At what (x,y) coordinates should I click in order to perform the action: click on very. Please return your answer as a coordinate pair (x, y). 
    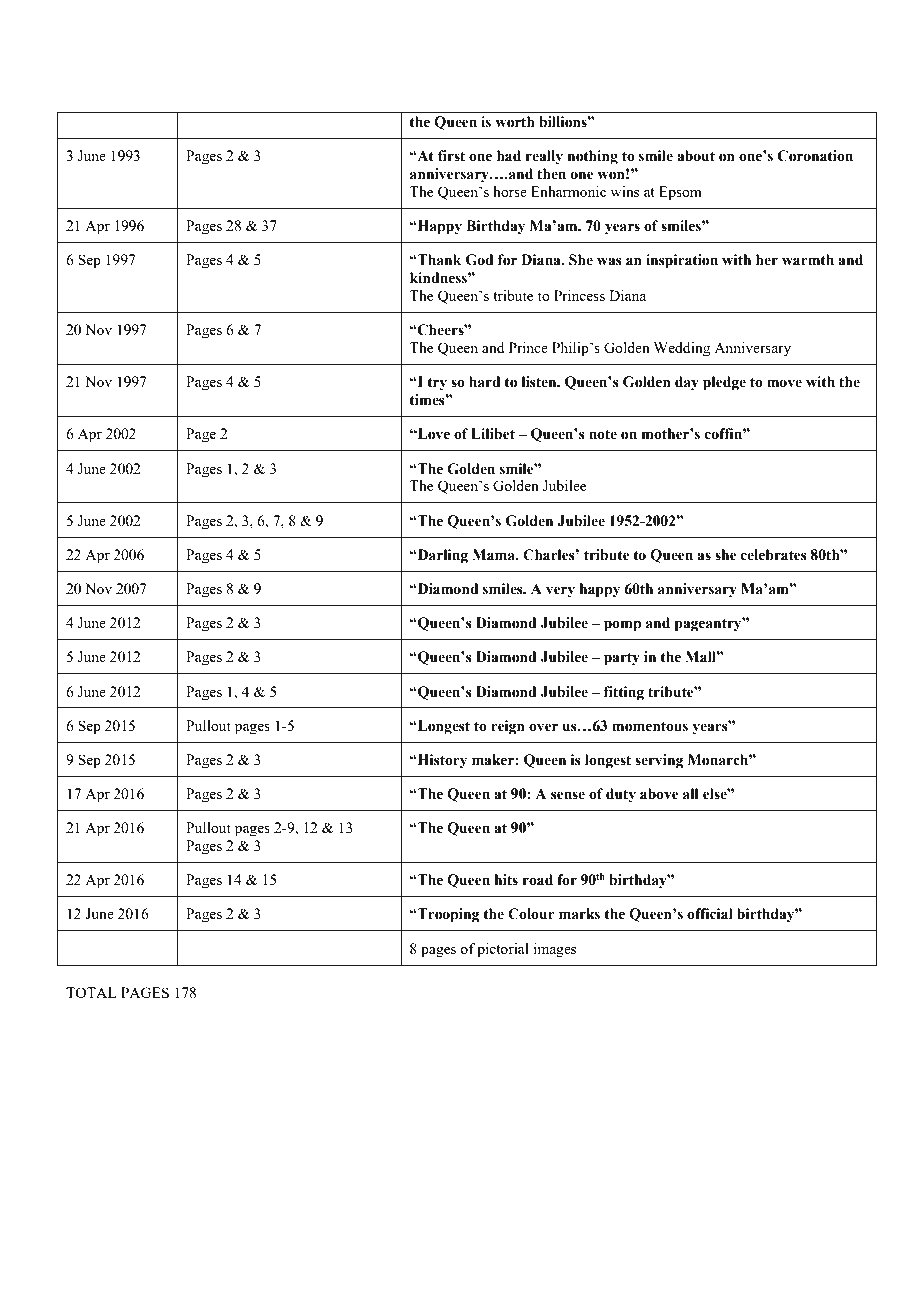
    Looking at the image, I should click on (560, 592).
